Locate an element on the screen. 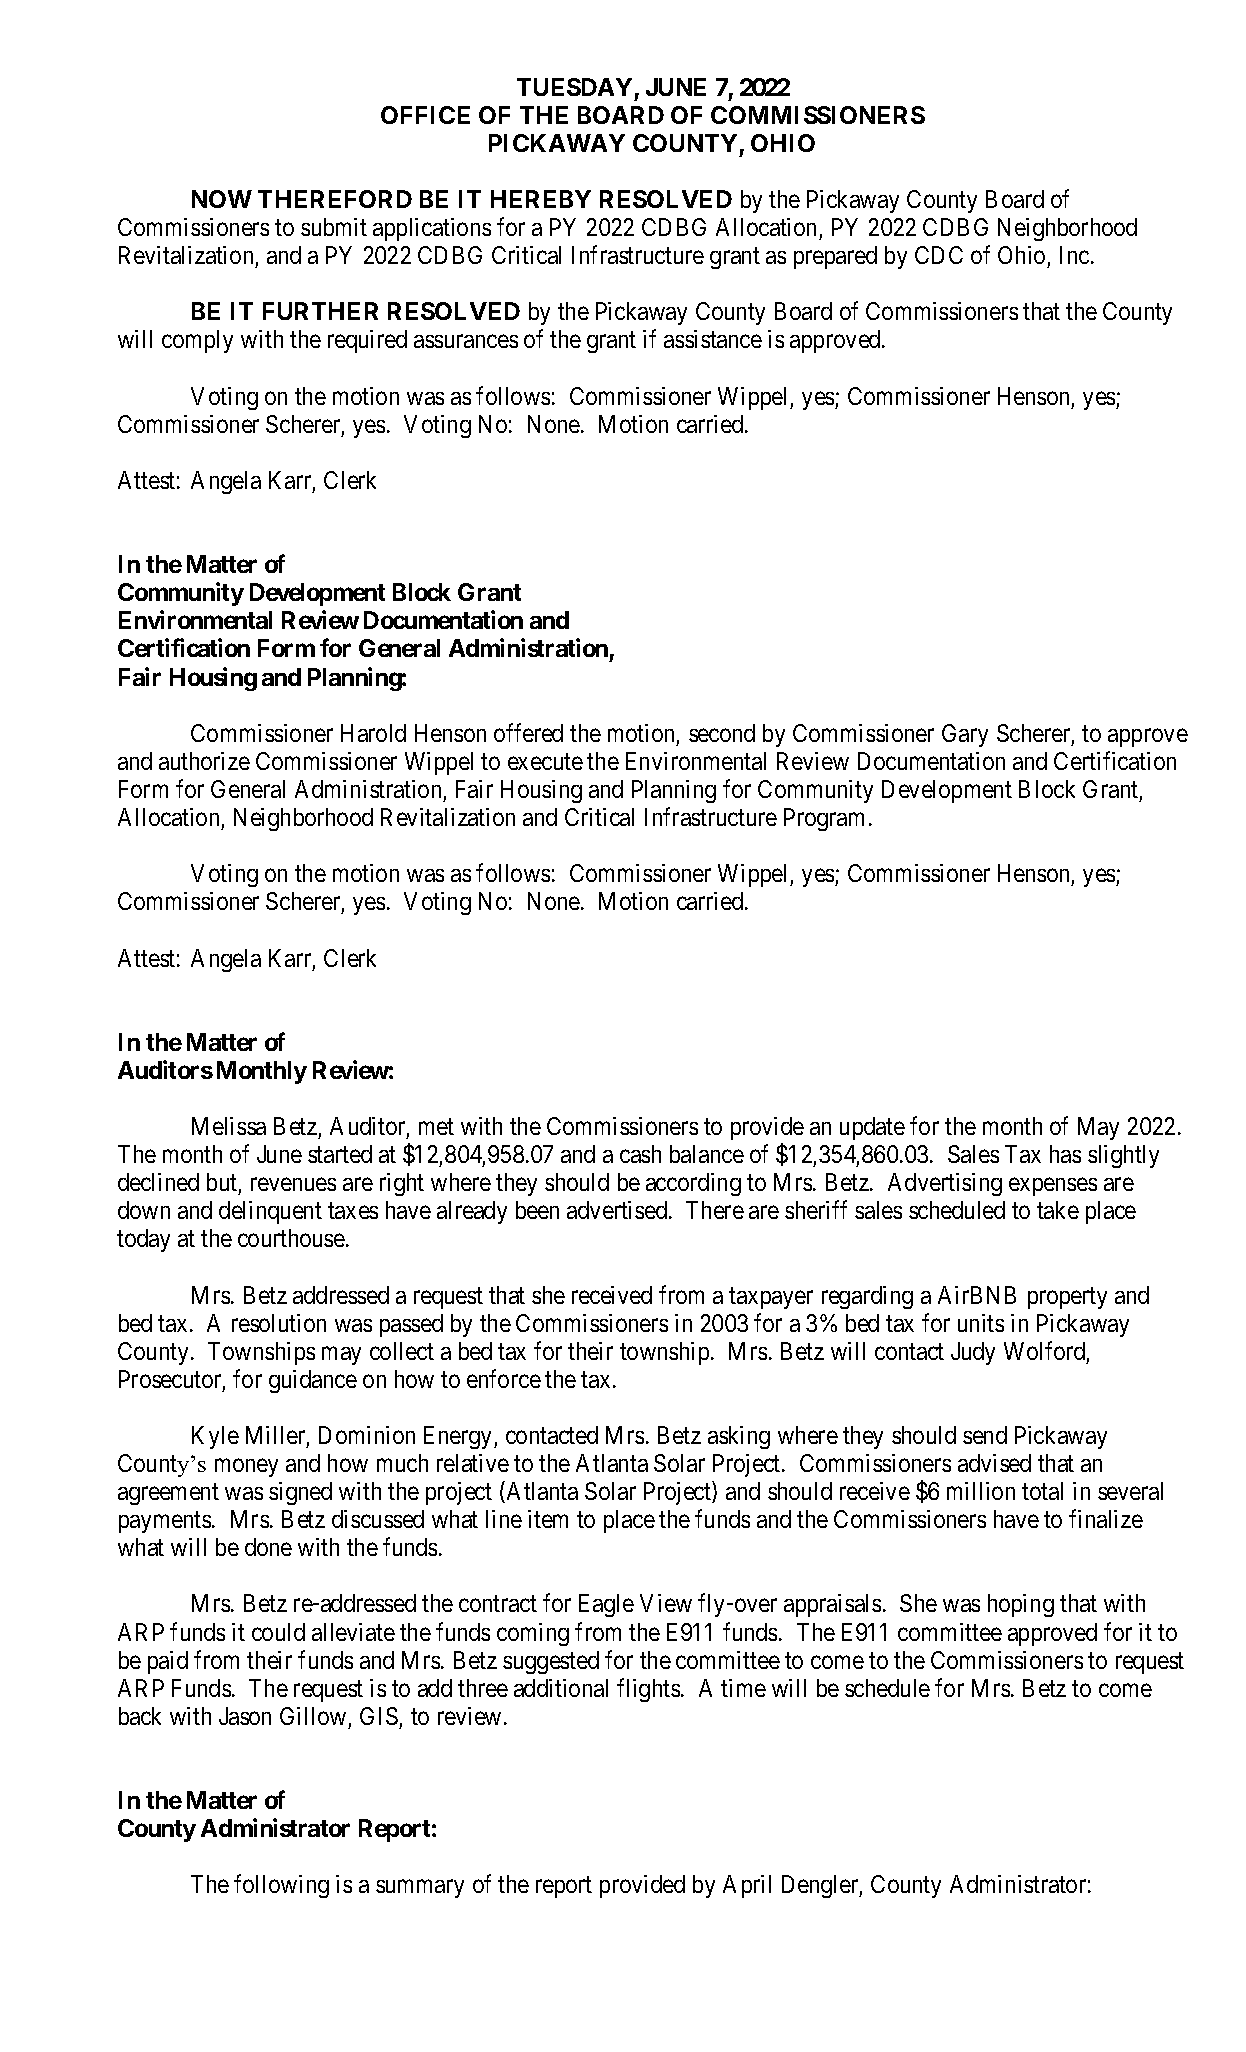  Melissa is located at coordinates (229, 1126).
